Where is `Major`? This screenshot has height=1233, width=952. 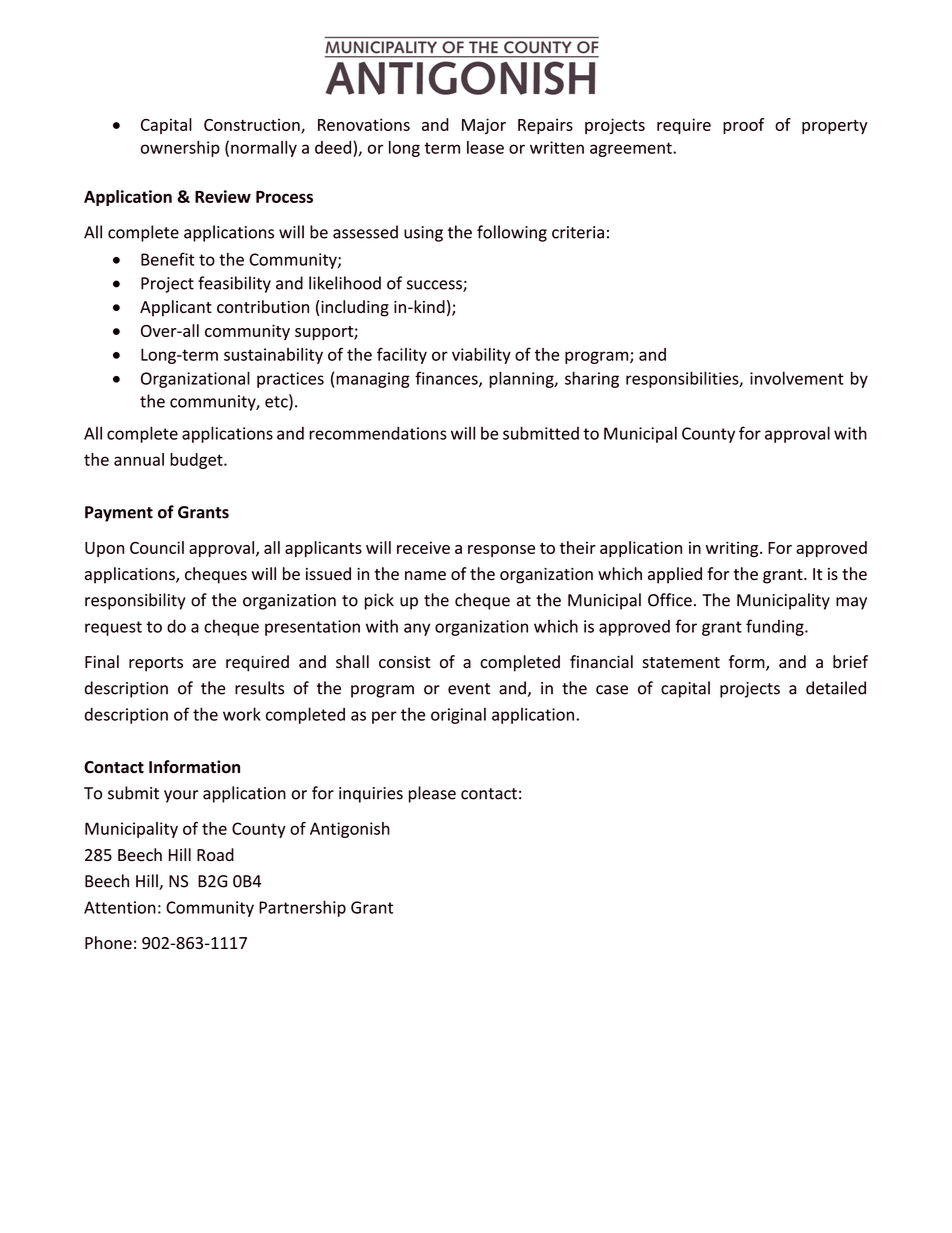
Major is located at coordinates (484, 126).
